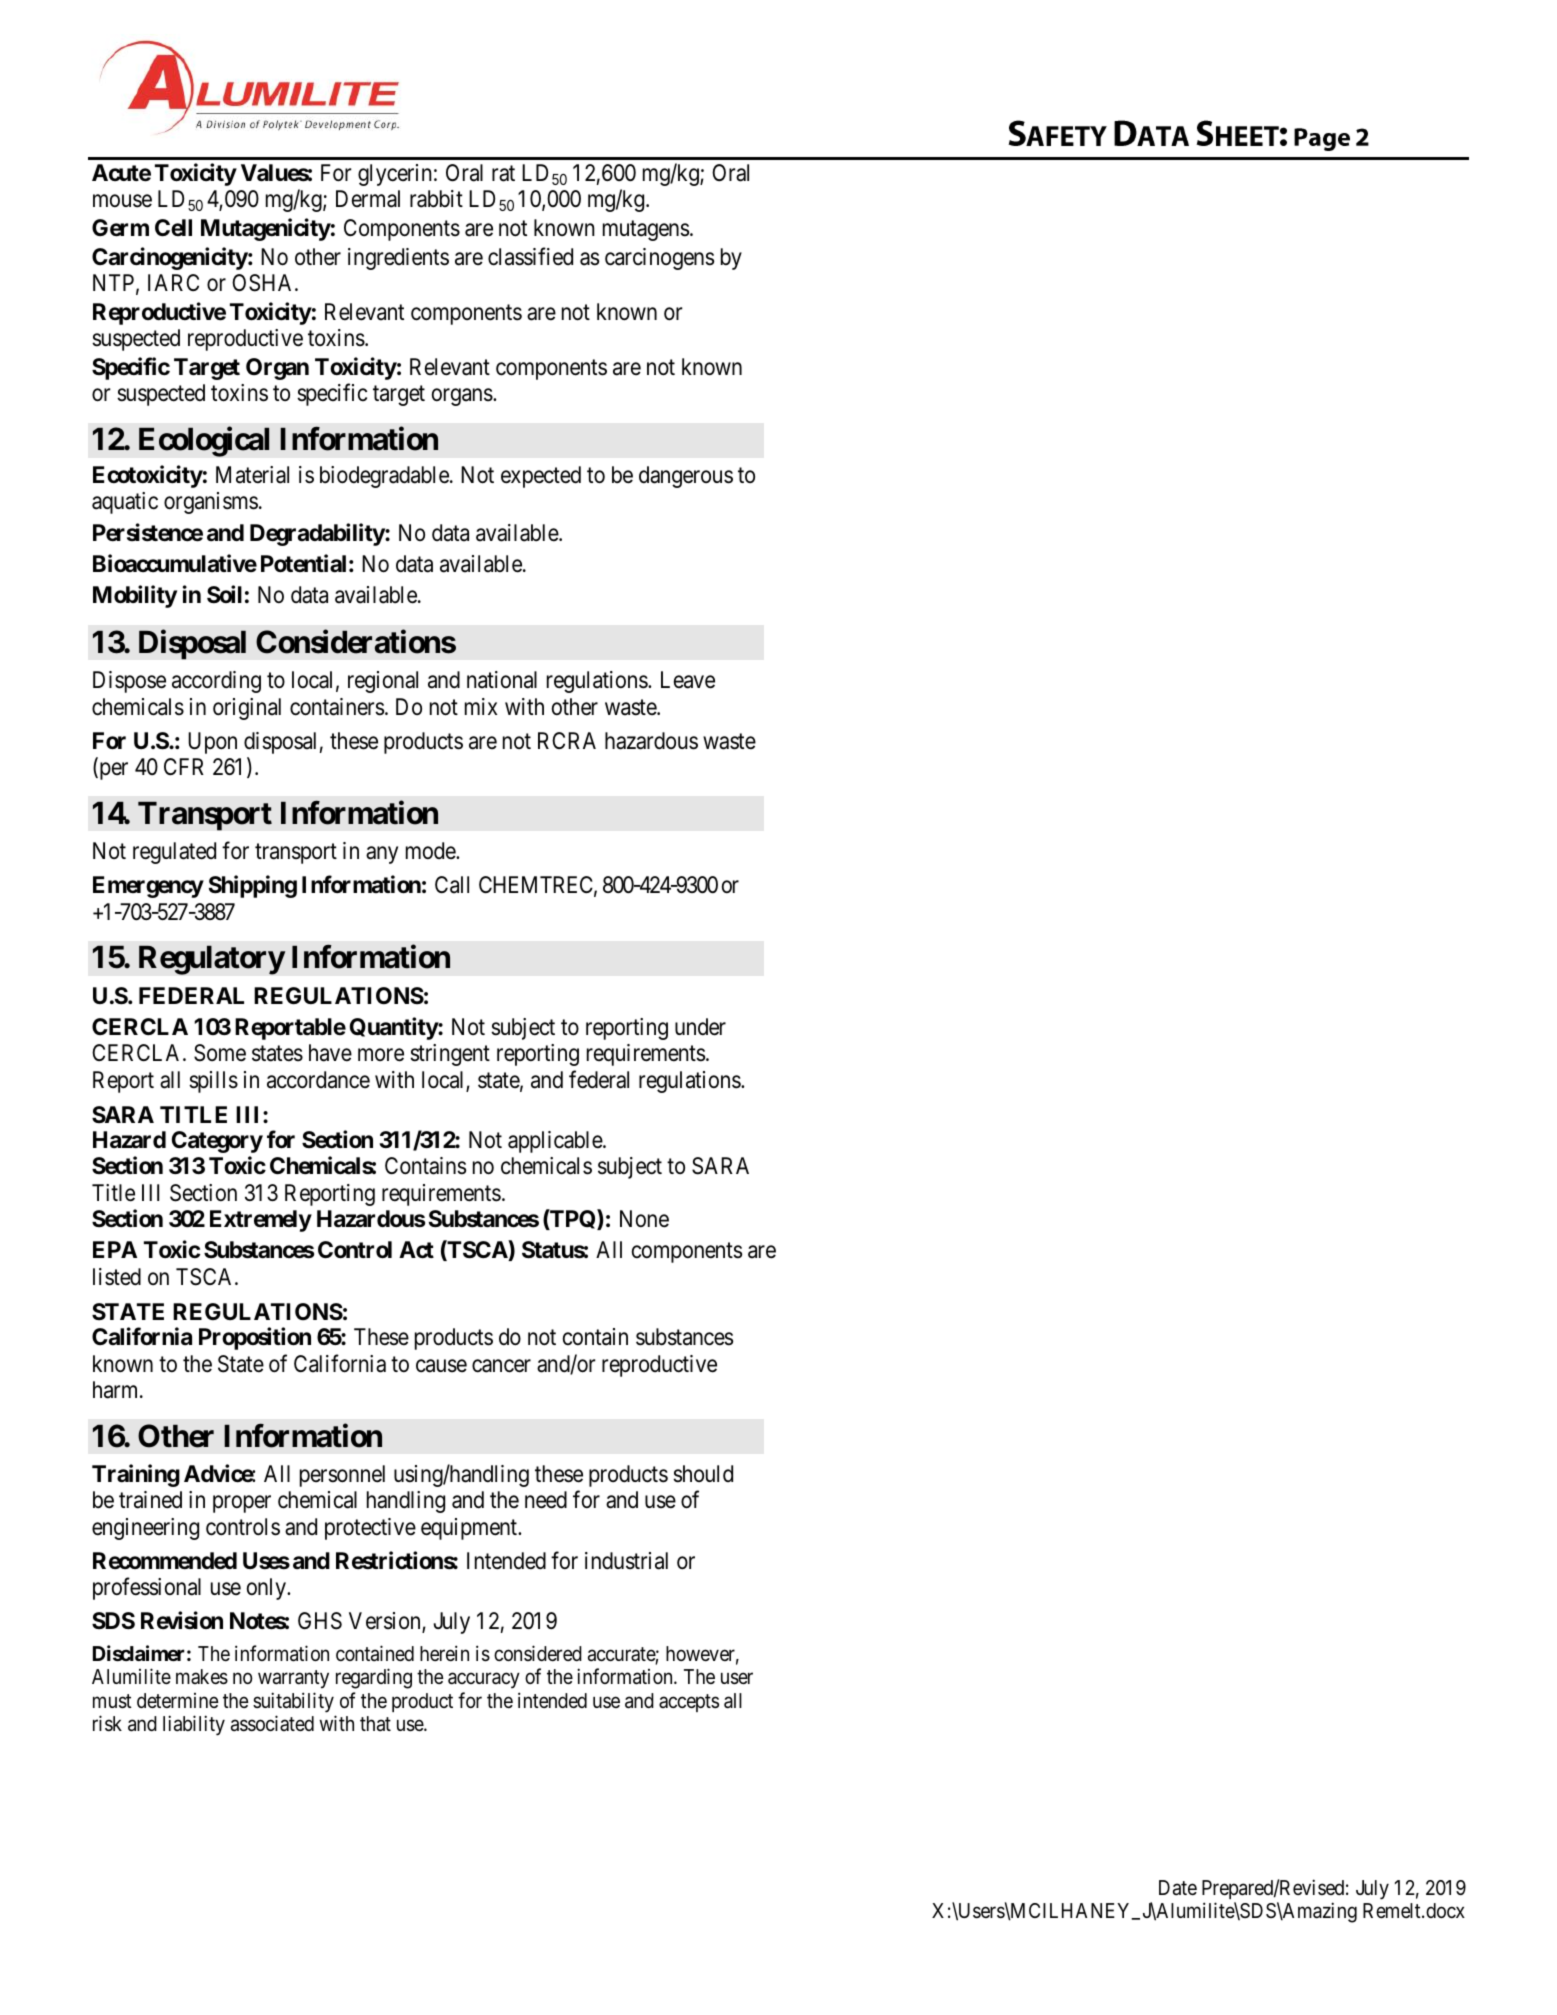 The width and height of the screenshot is (1557, 2015). I want to click on should, so click(703, 1474).
